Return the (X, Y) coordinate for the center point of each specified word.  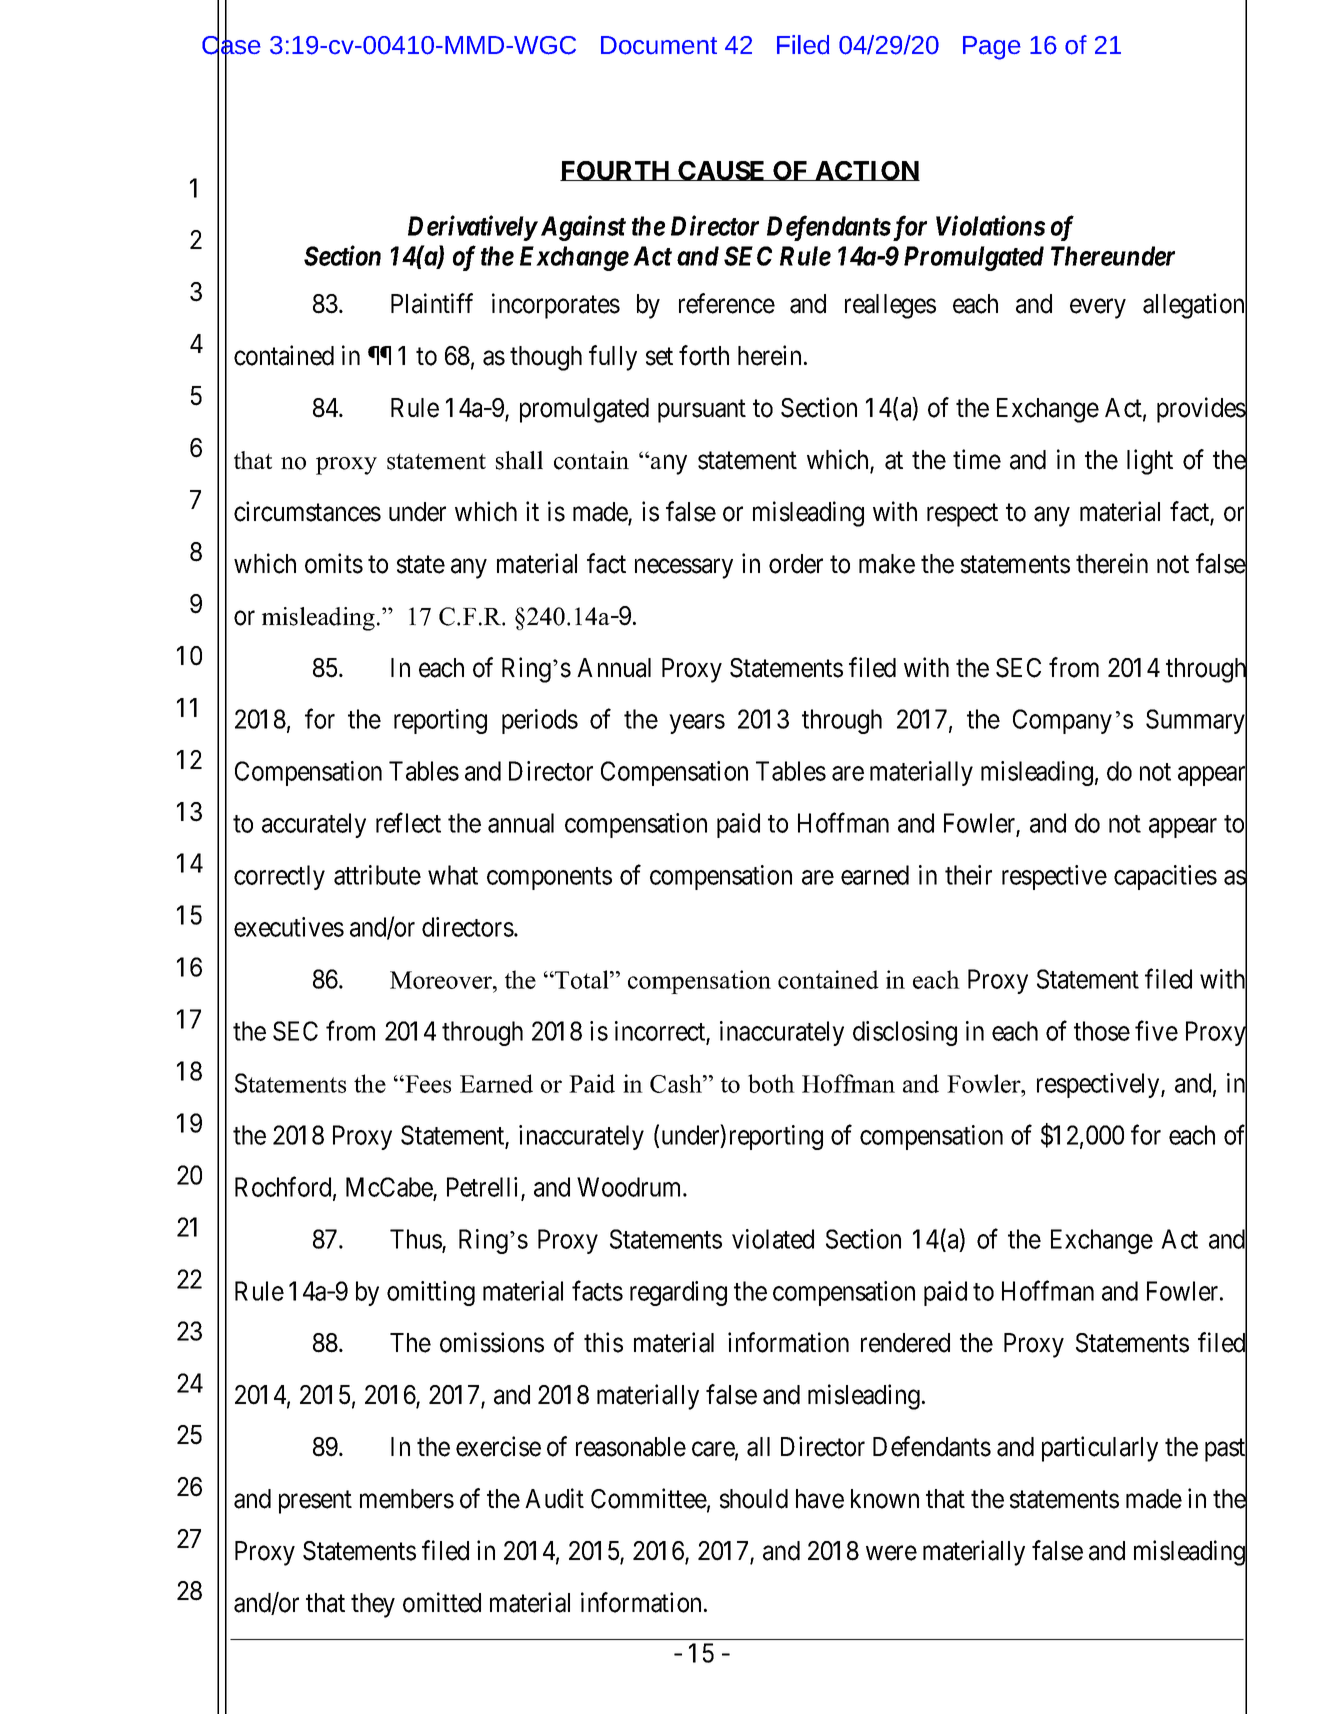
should (754, 1499)
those (1102, 1031)
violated (773, 1239)
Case (231, 45)
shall (519, 460)
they (373, 1605)
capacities (1165, 877)
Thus (416, 1239)
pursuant (702, 411)
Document (659, 45)
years (697, 724)
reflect (408, 823)
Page (992, 48)
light (1150, 462)
